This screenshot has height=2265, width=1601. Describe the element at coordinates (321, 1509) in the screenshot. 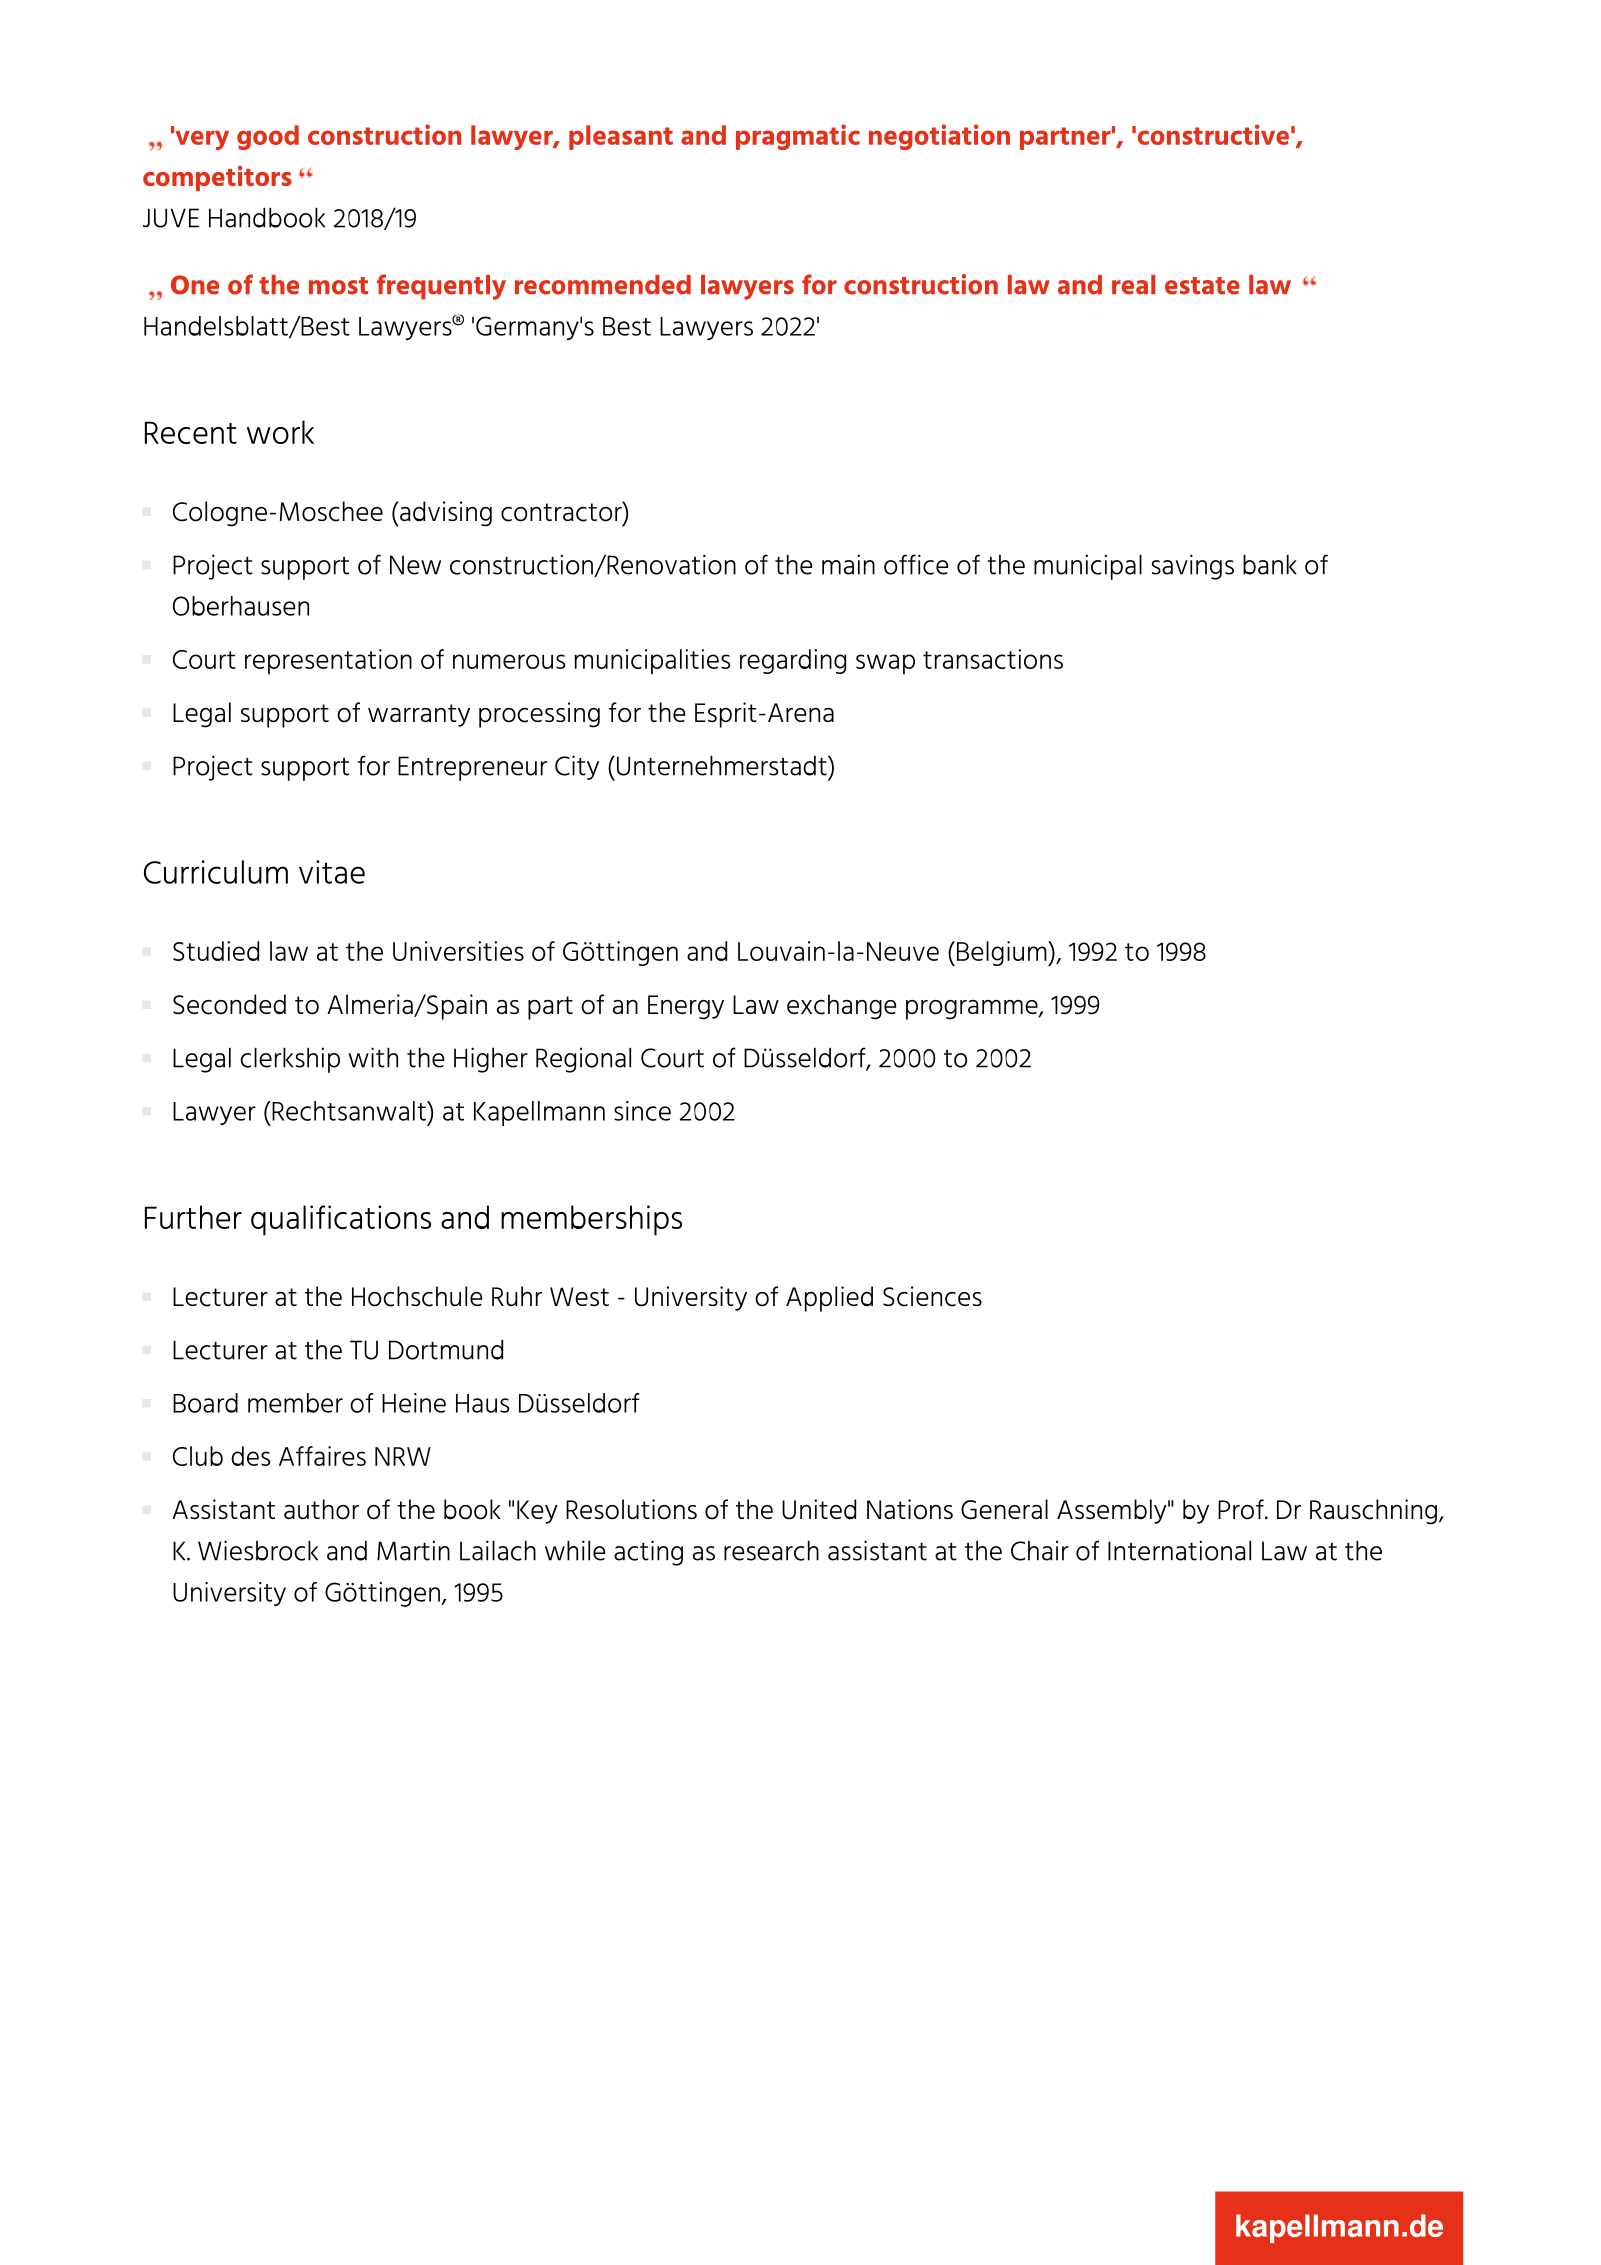

I see `author` at that location.
